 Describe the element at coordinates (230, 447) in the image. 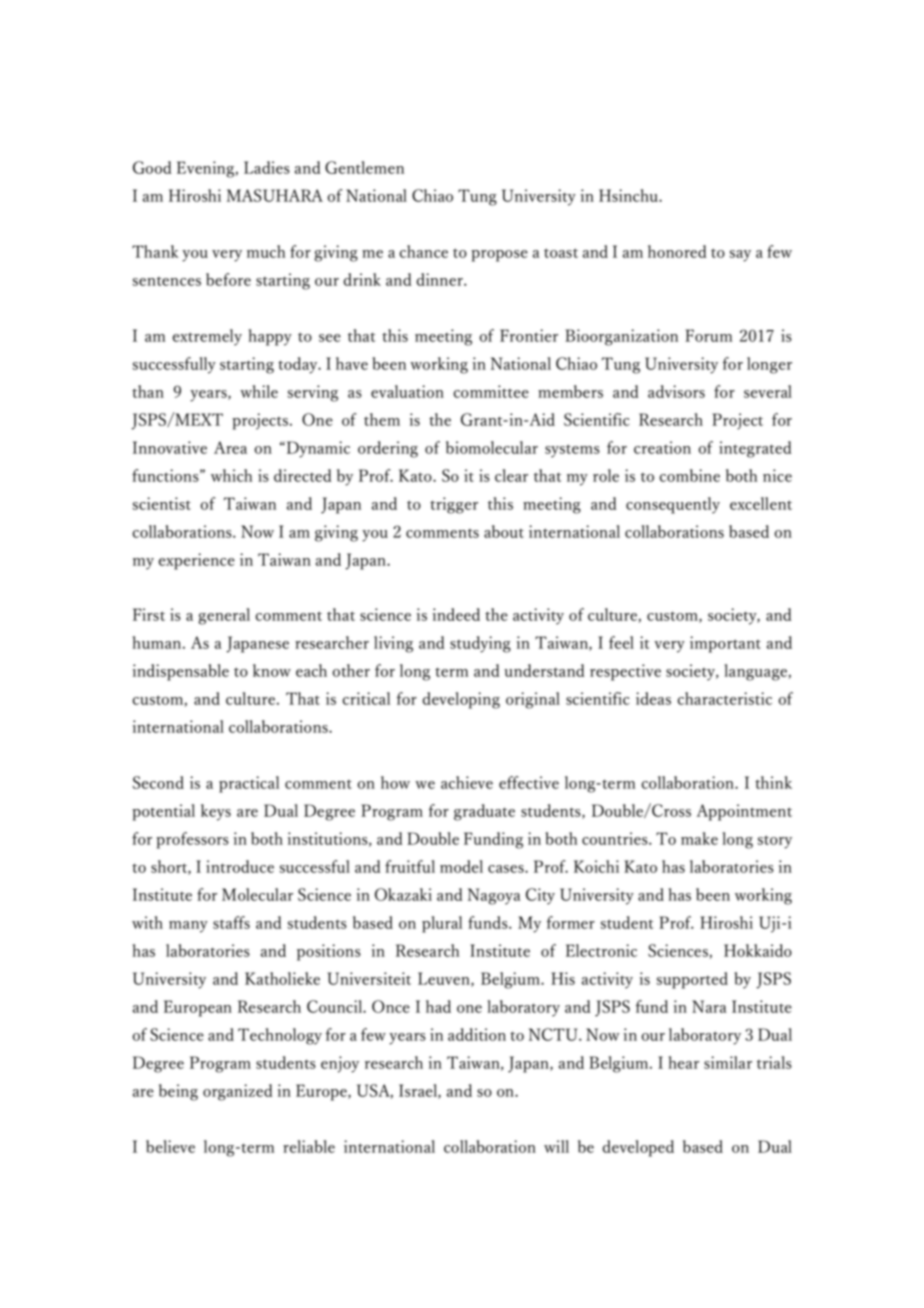

I see `Area` at that location.
